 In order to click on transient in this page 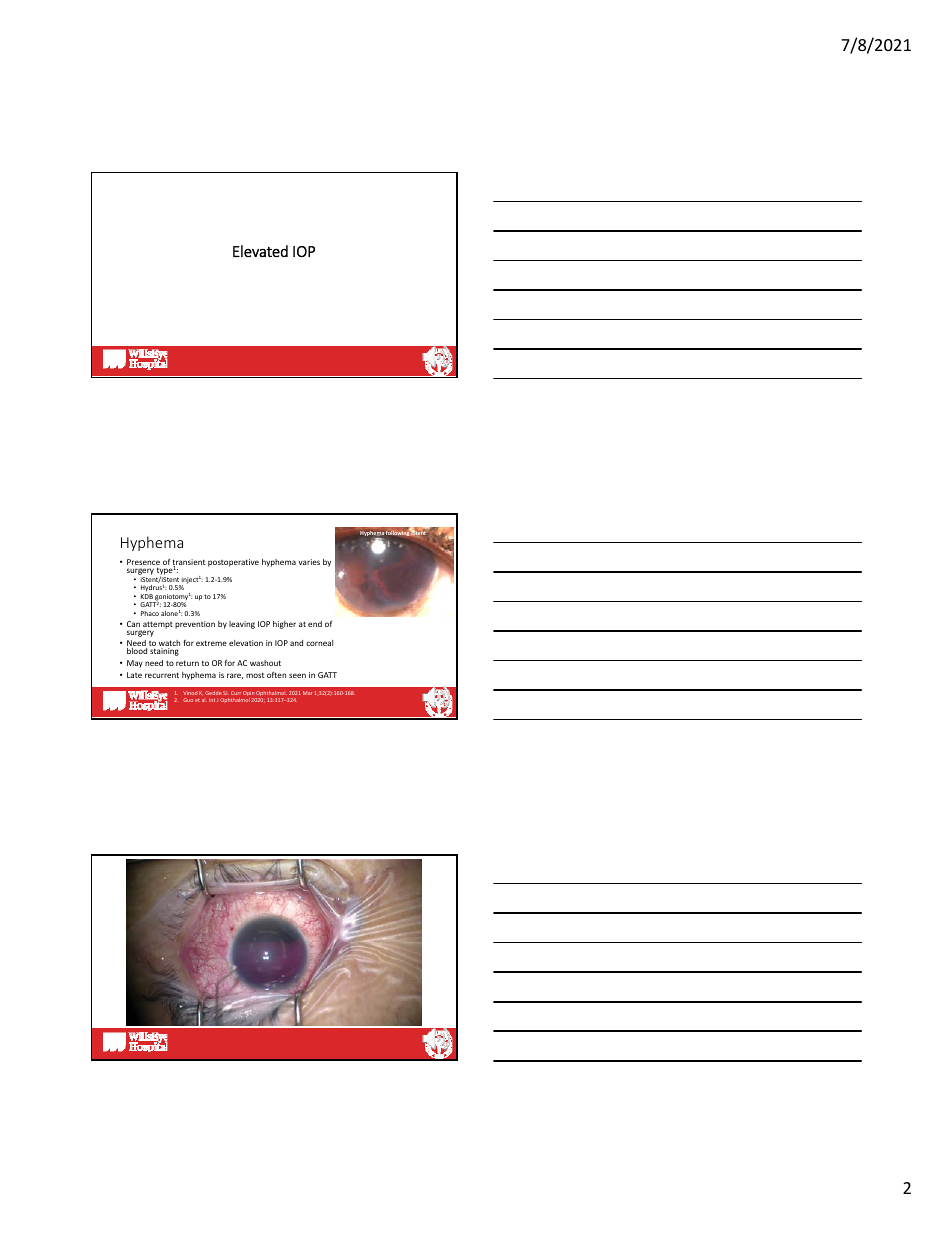, I will do `click(188, 563)`.
